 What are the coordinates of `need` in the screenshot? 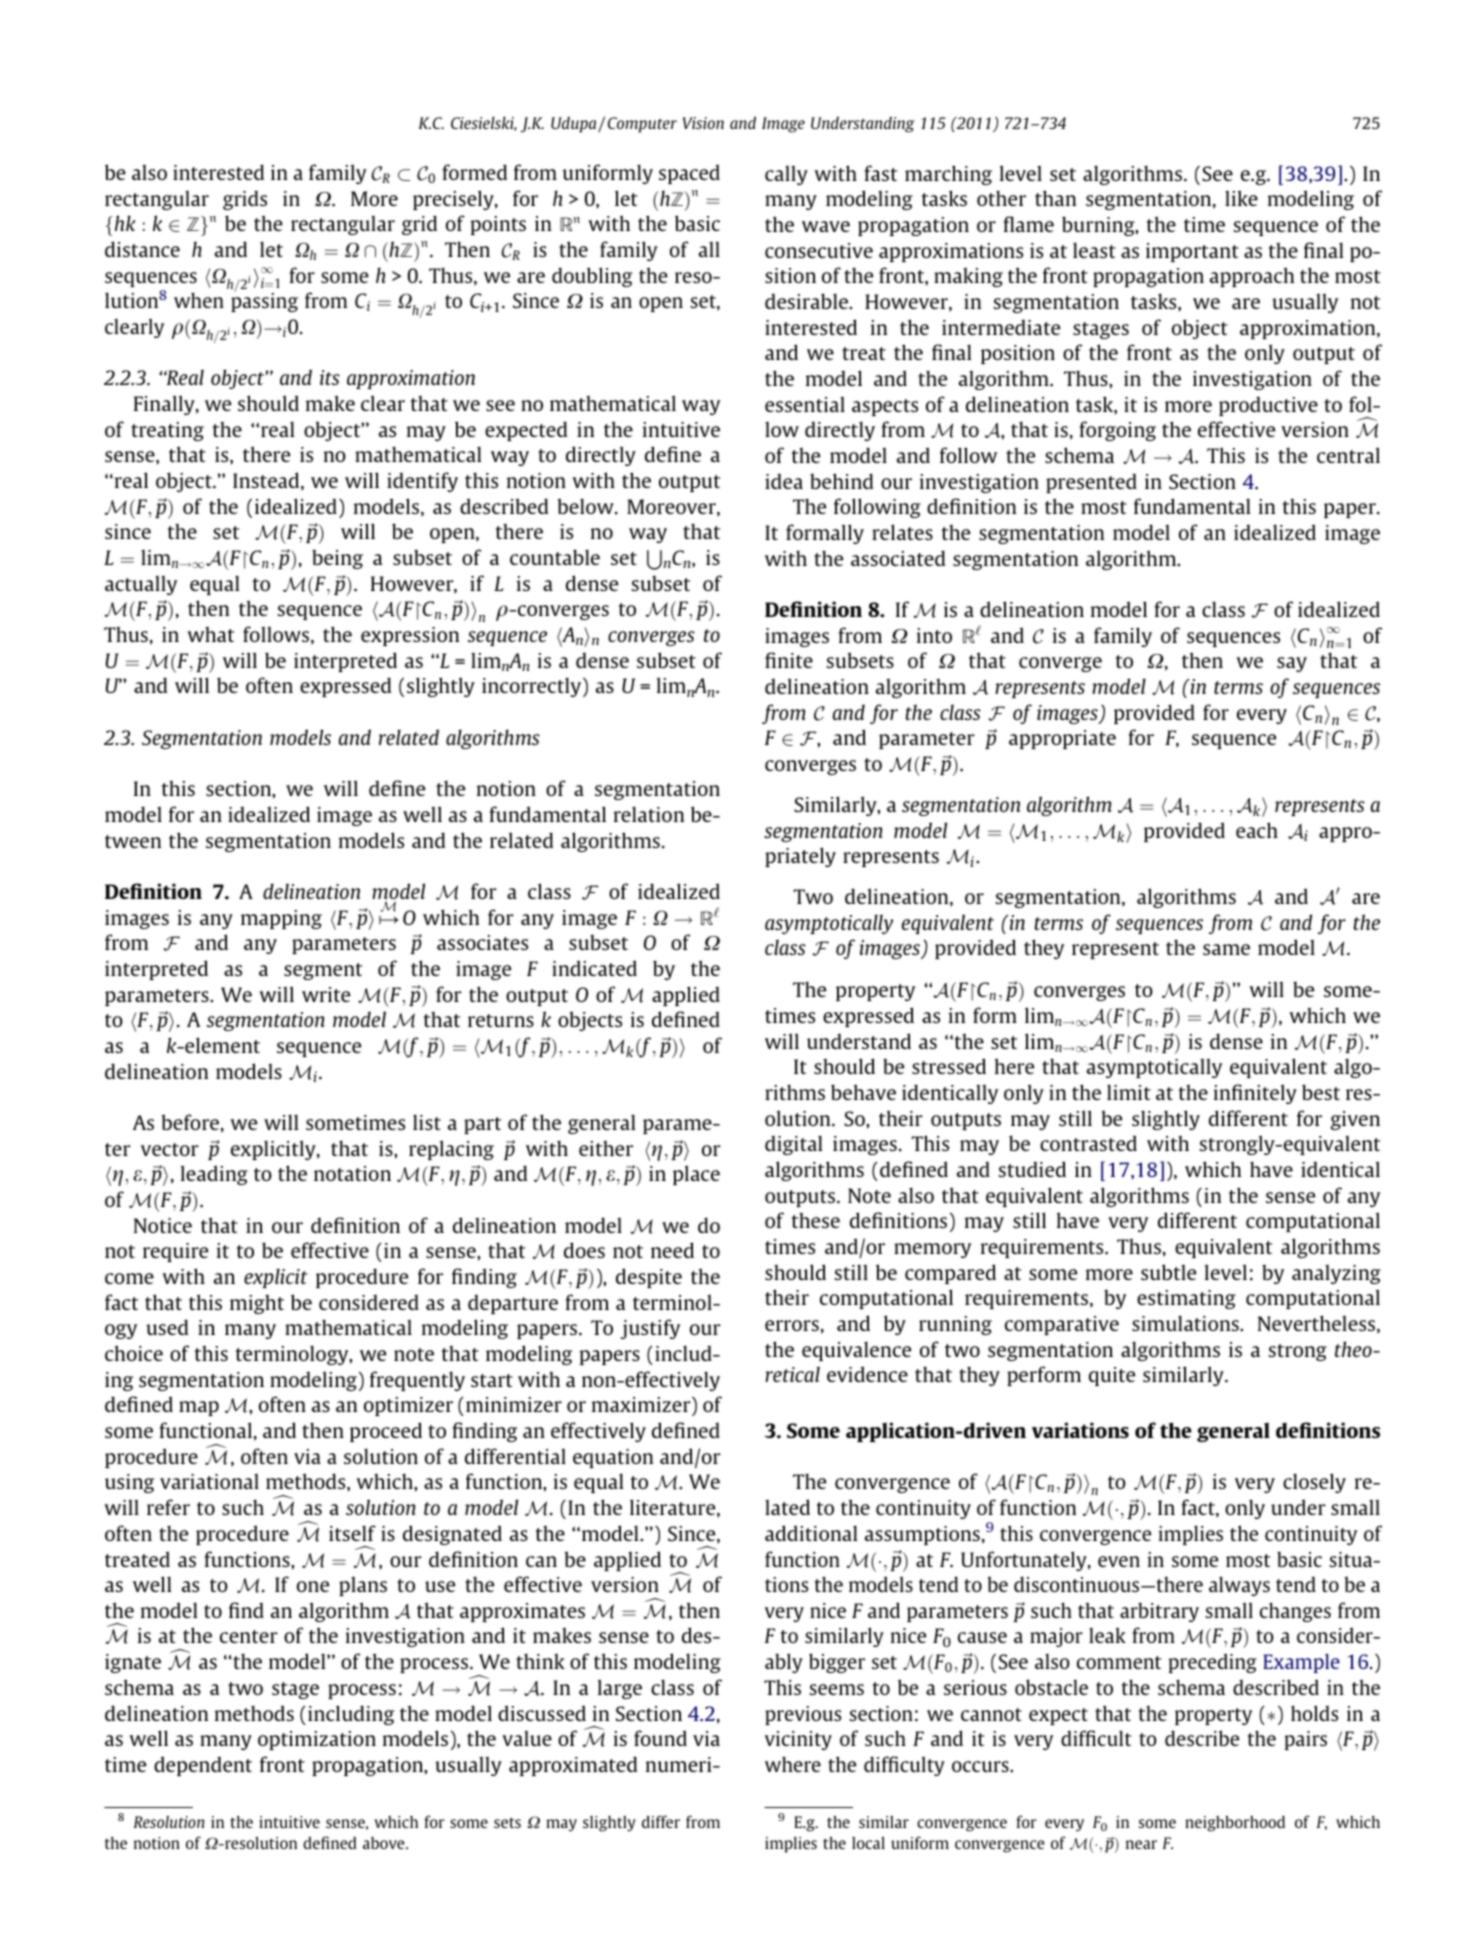 It's located at (672, 1250).
